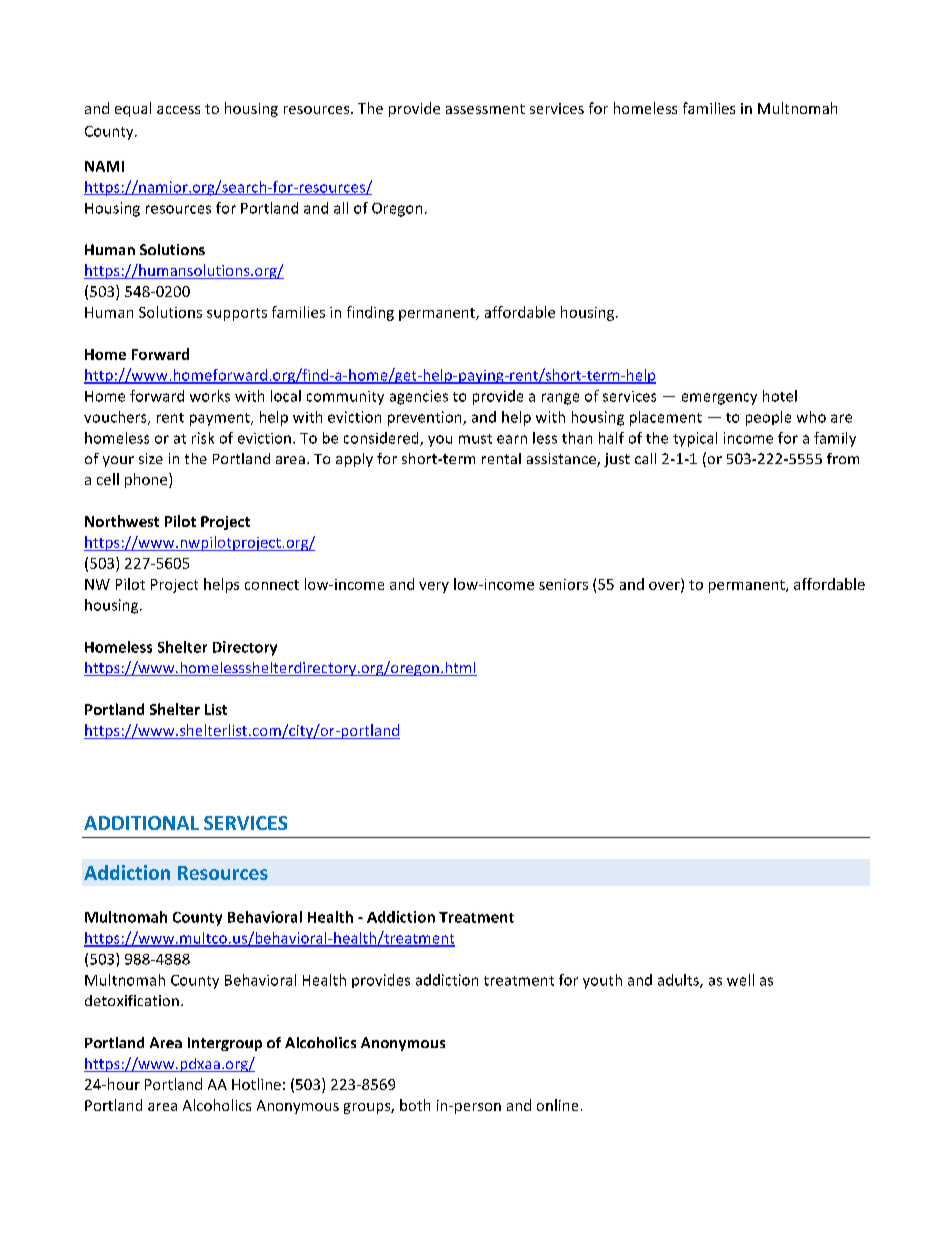  What do you see at coordinates (178, 110) in the image?
I see `access` at bounding box center [178, 110].
